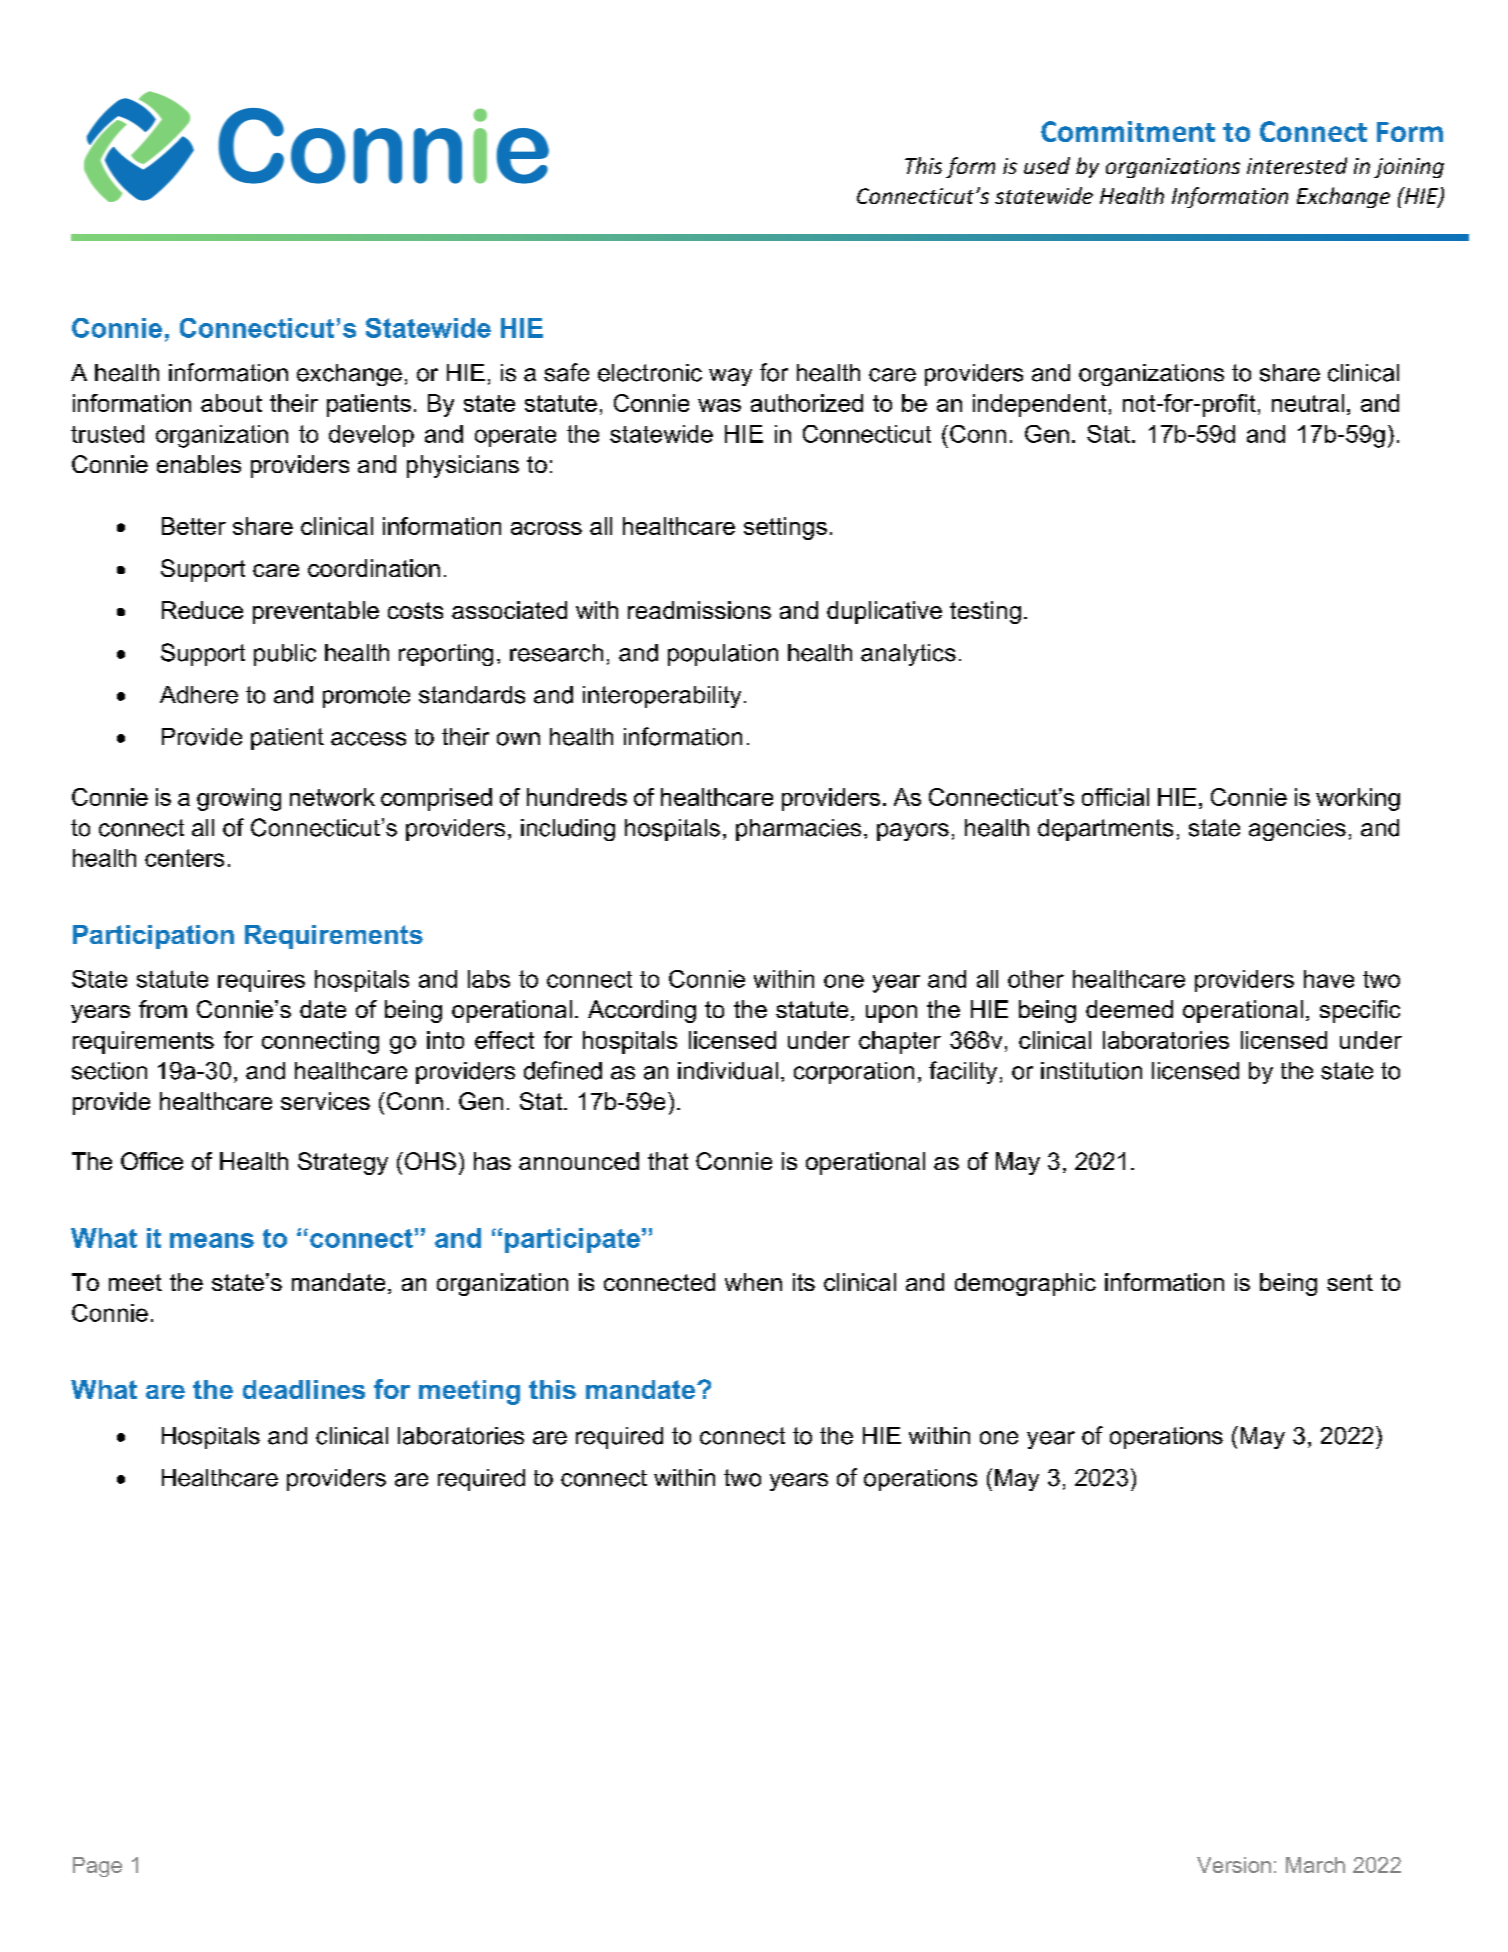 This screenshot has width=1508, height=1952. What do you see at coordinates (343, 1163) in the screenshot?
I see `Strategy` at bounding box center [343, 1163].
